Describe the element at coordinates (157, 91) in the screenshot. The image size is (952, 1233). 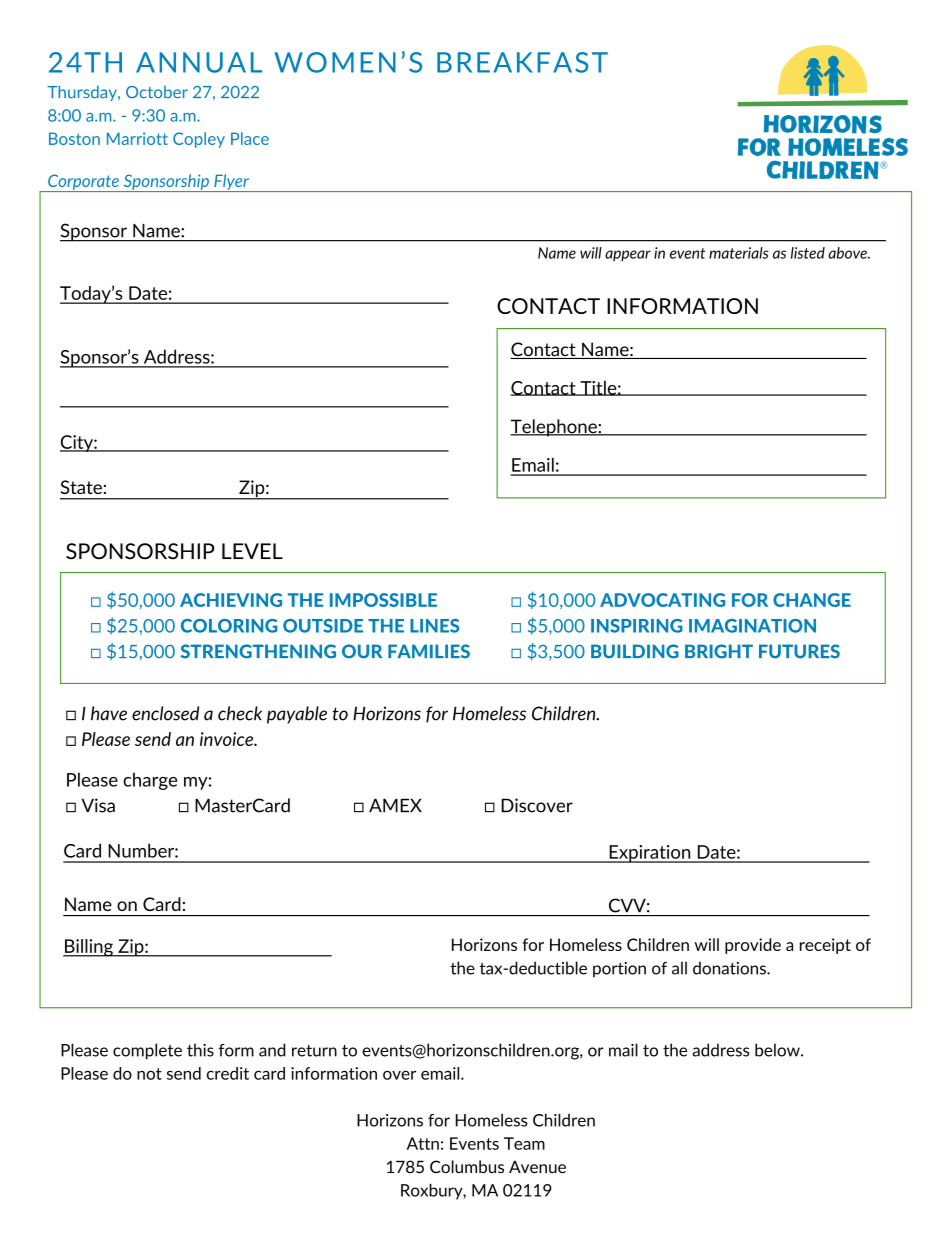
I see `October` at that location.
